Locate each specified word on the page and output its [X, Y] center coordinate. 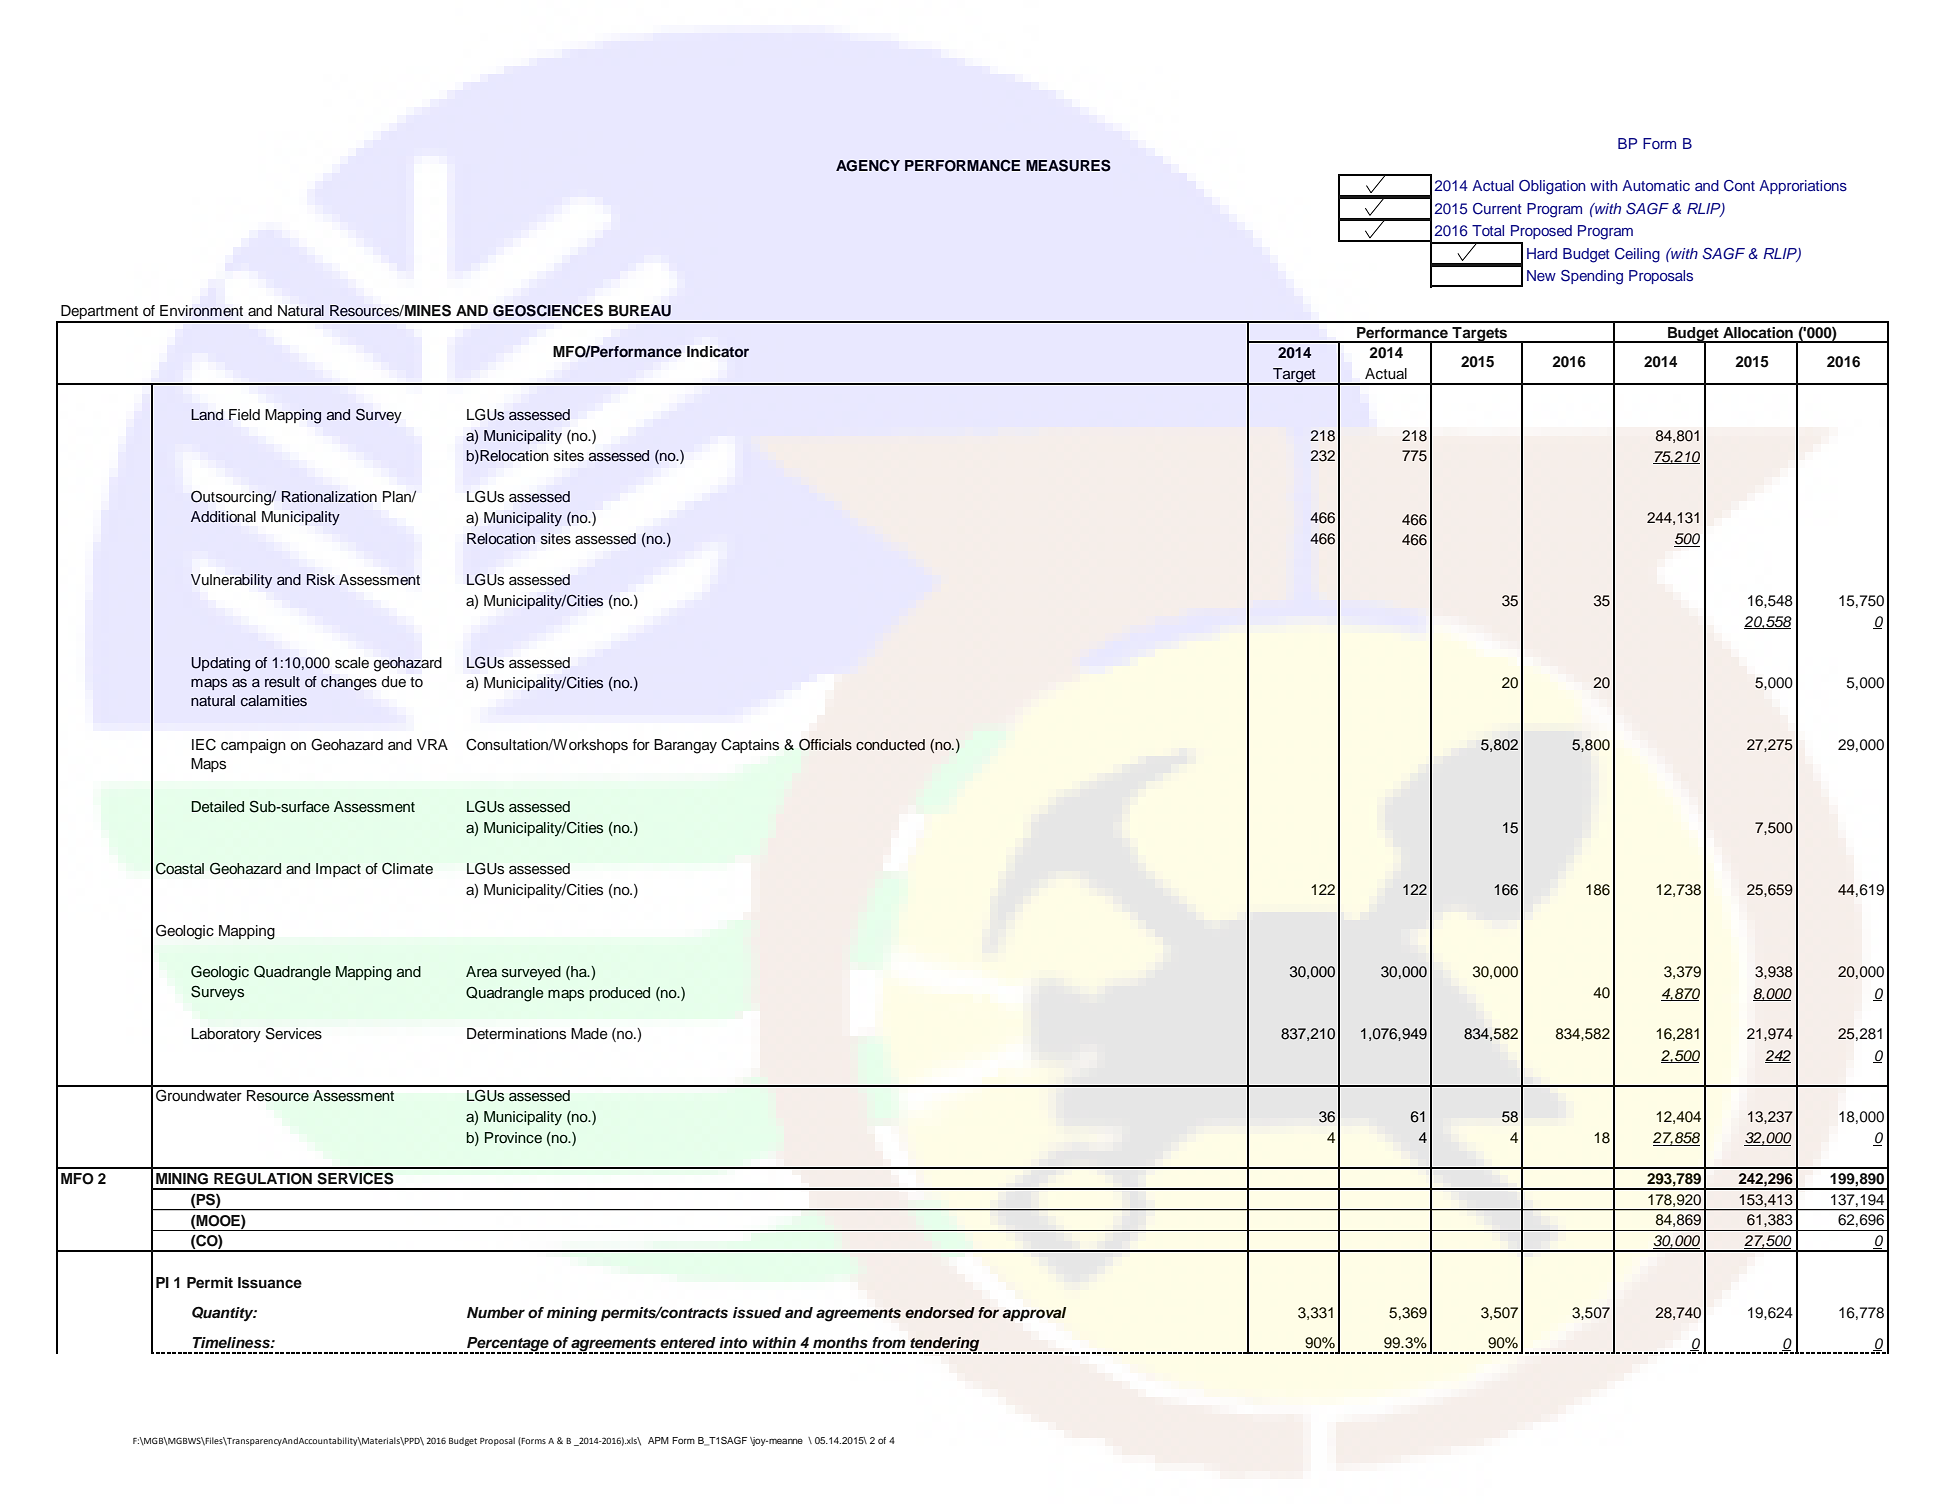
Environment [201, 311]
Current [1497, 209]
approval [1034, 1314]
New [1541, 275]
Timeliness [232, 1343]
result [282, 682]
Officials [825, 745]
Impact [338, 870]
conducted [890, 745]
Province [513, 1138]
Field [244, 414]
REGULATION [263, 1179]
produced [619, 994]
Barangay [685, 746]
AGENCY [868, 165]
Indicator [718, 351]
